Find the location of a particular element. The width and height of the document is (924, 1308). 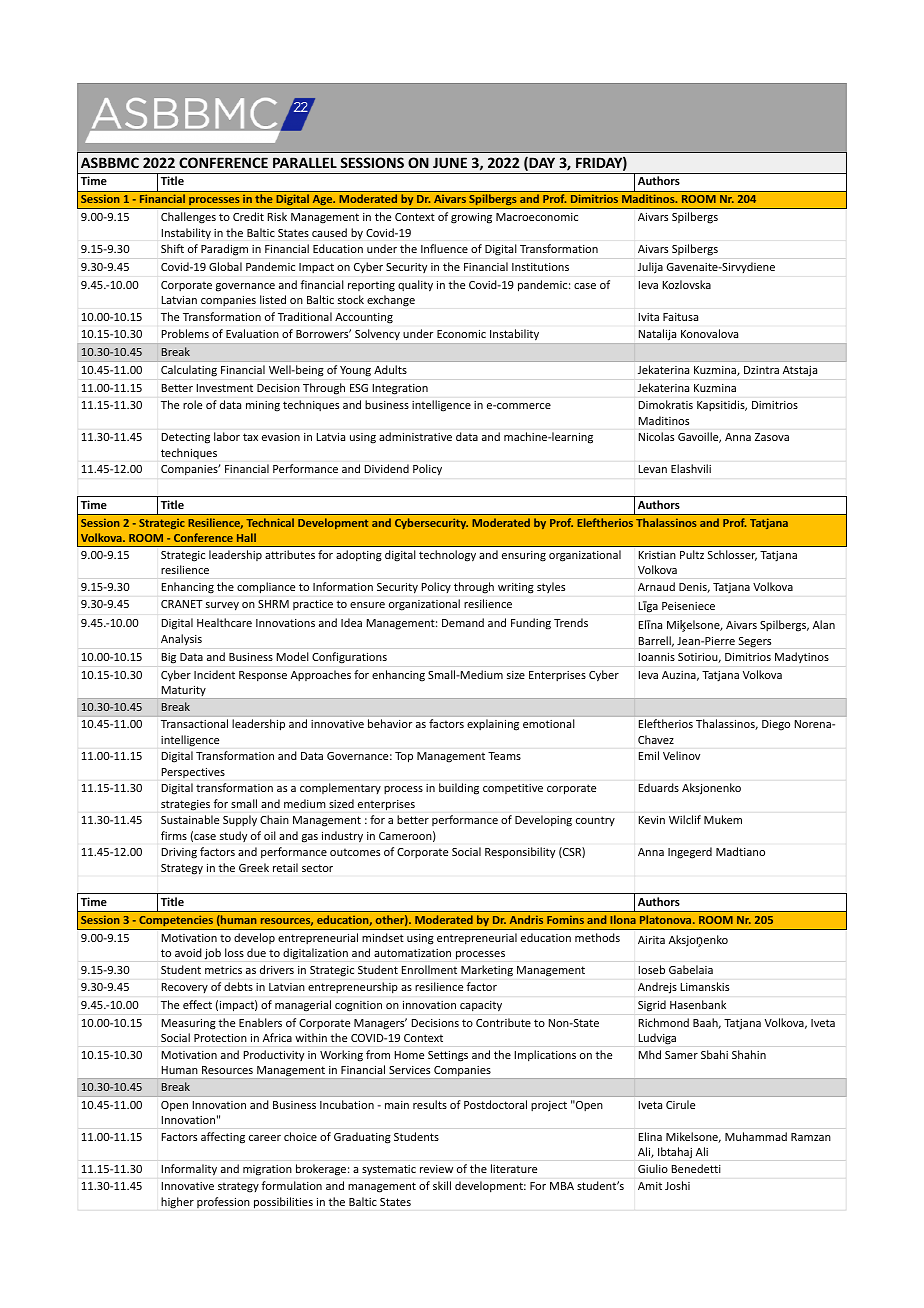

Marketing is located at coordinates (487, 970).
